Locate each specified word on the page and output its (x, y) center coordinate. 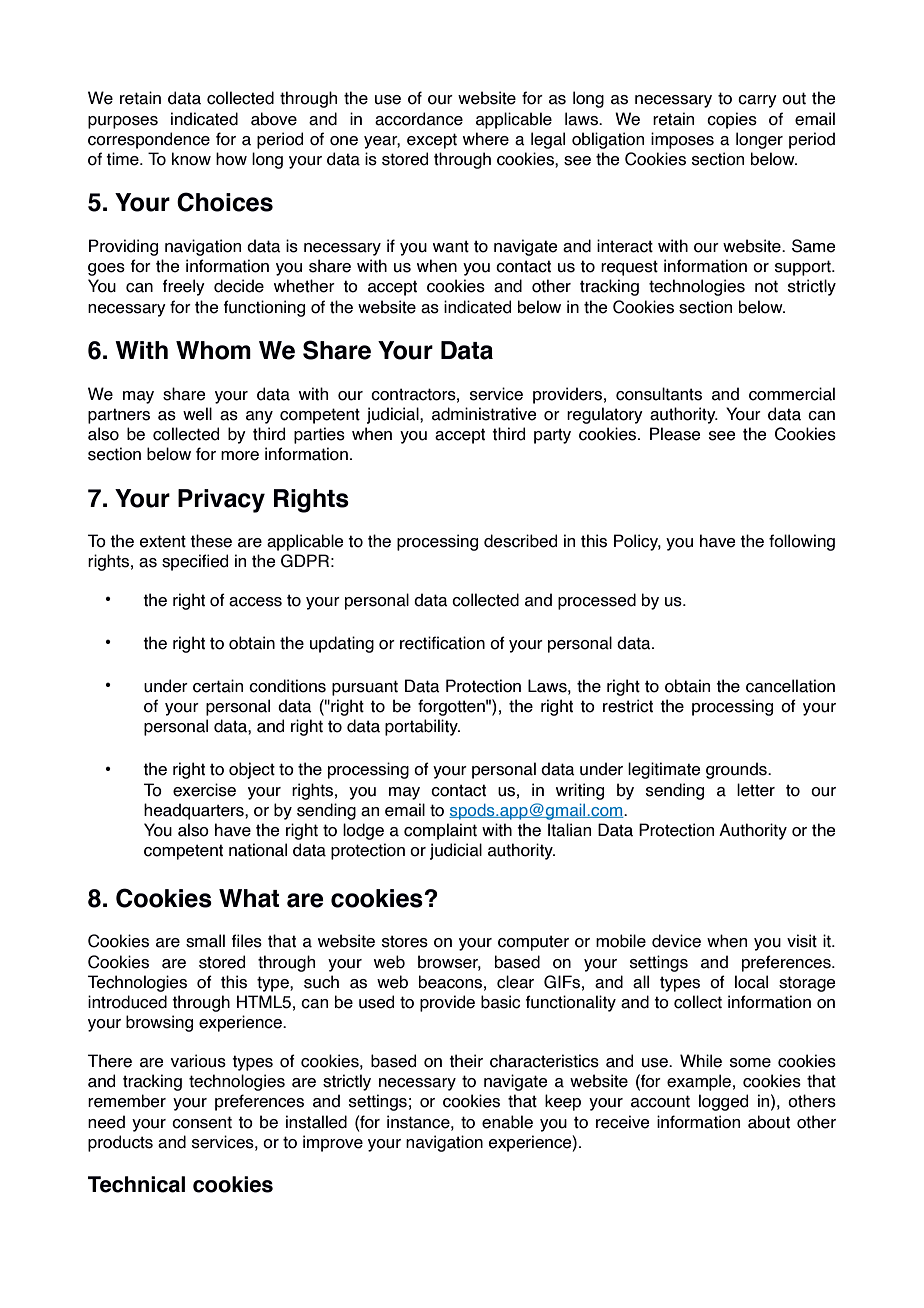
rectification (442, 643)
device (676, 941)
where (486, 139)
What (249, 898)
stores (405, 941)
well (197, 414)
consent (202, 1122)
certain (218, 686)
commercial (792, 394)
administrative (484, 414)
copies (732, 120)
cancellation (790, 686)
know (191, 159)
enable (507, 1122)
